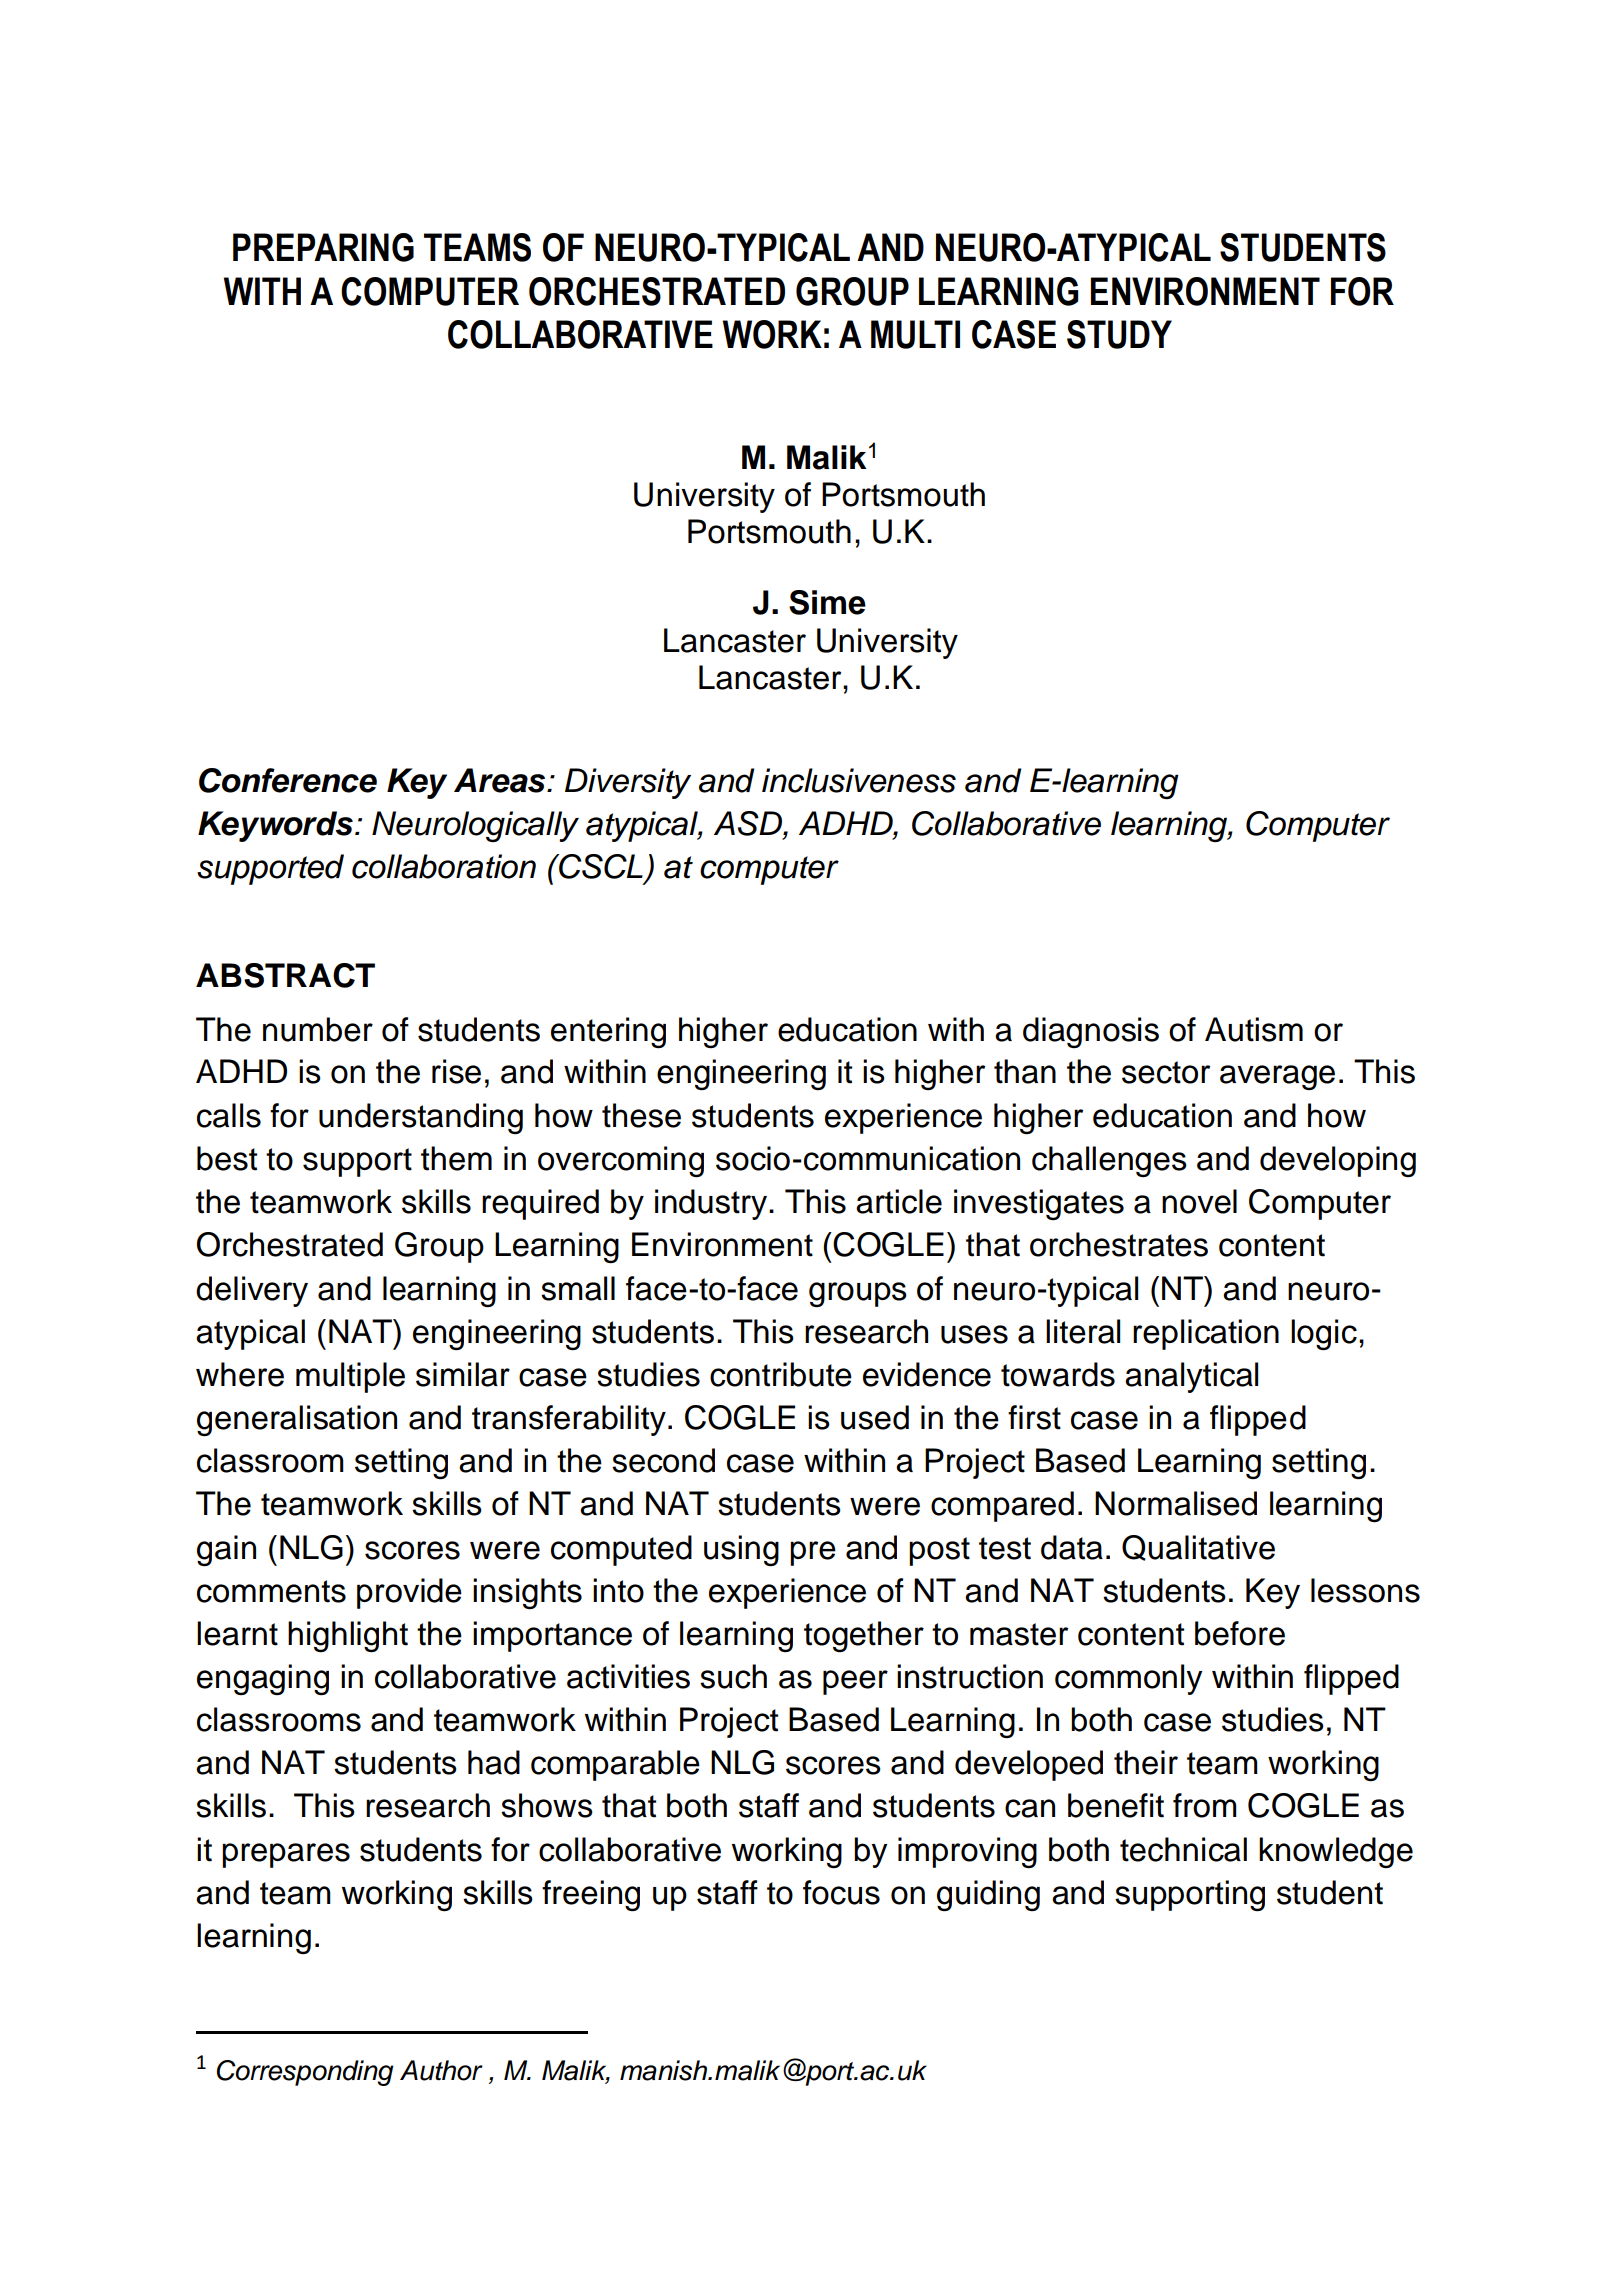 This image has height=2290, width=1619. Describe the element at coordinates (841, 1892) in the image. I see `focus` at that location.
